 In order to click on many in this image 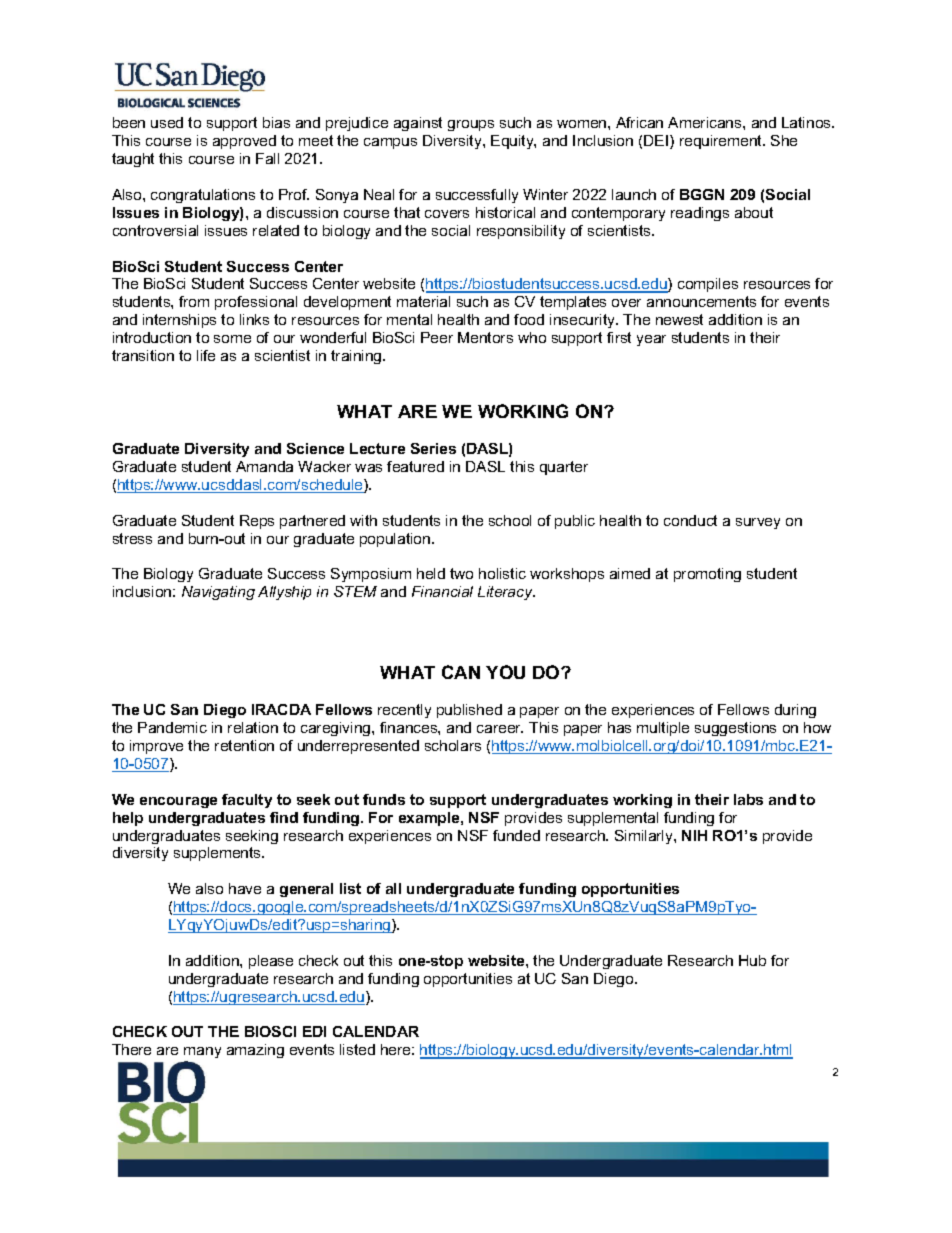, I will do `click(202, 1054)`.
